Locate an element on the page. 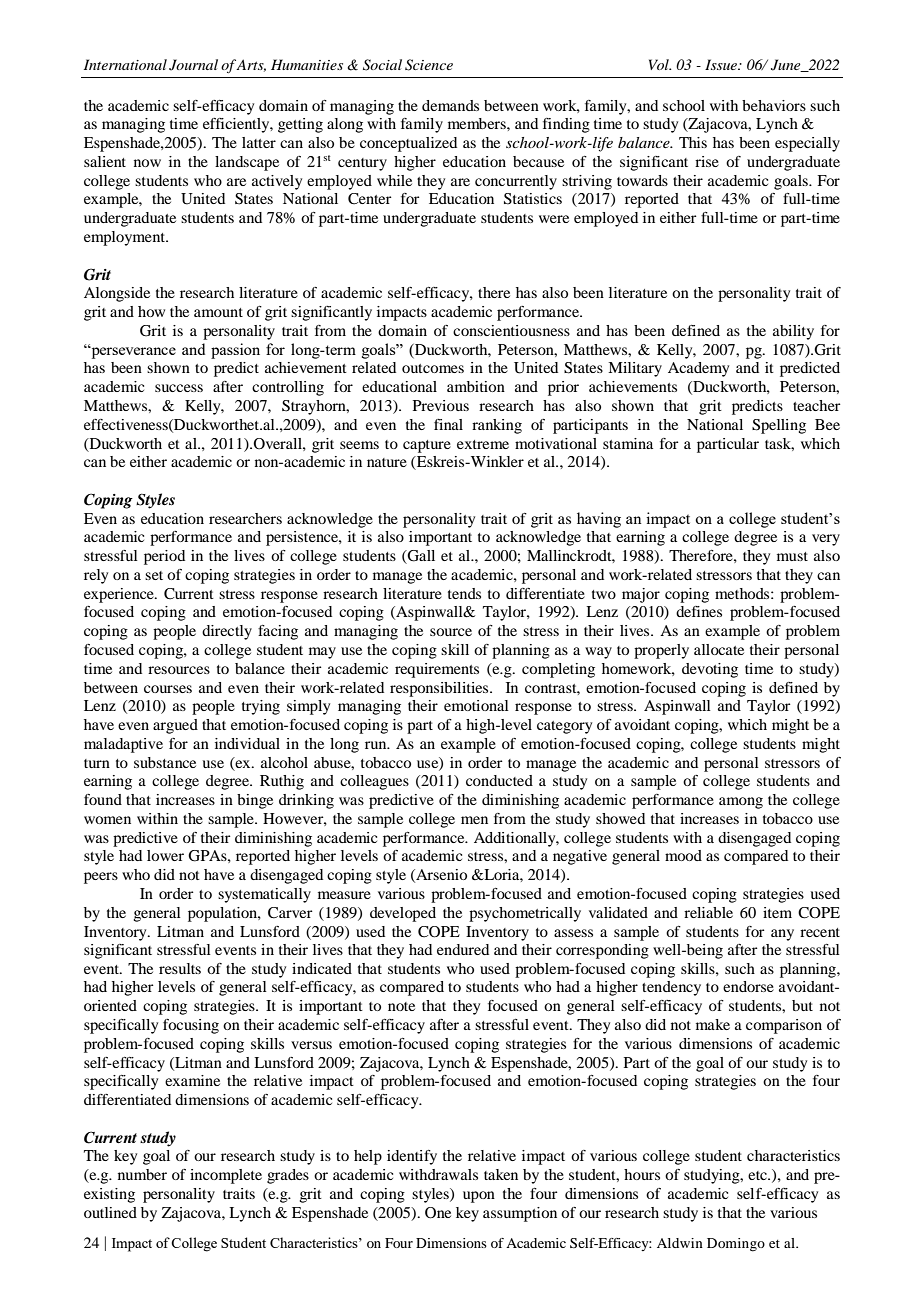 The height and width of the document is (1308, 924). Journal is located at coordinates (193, 65).
